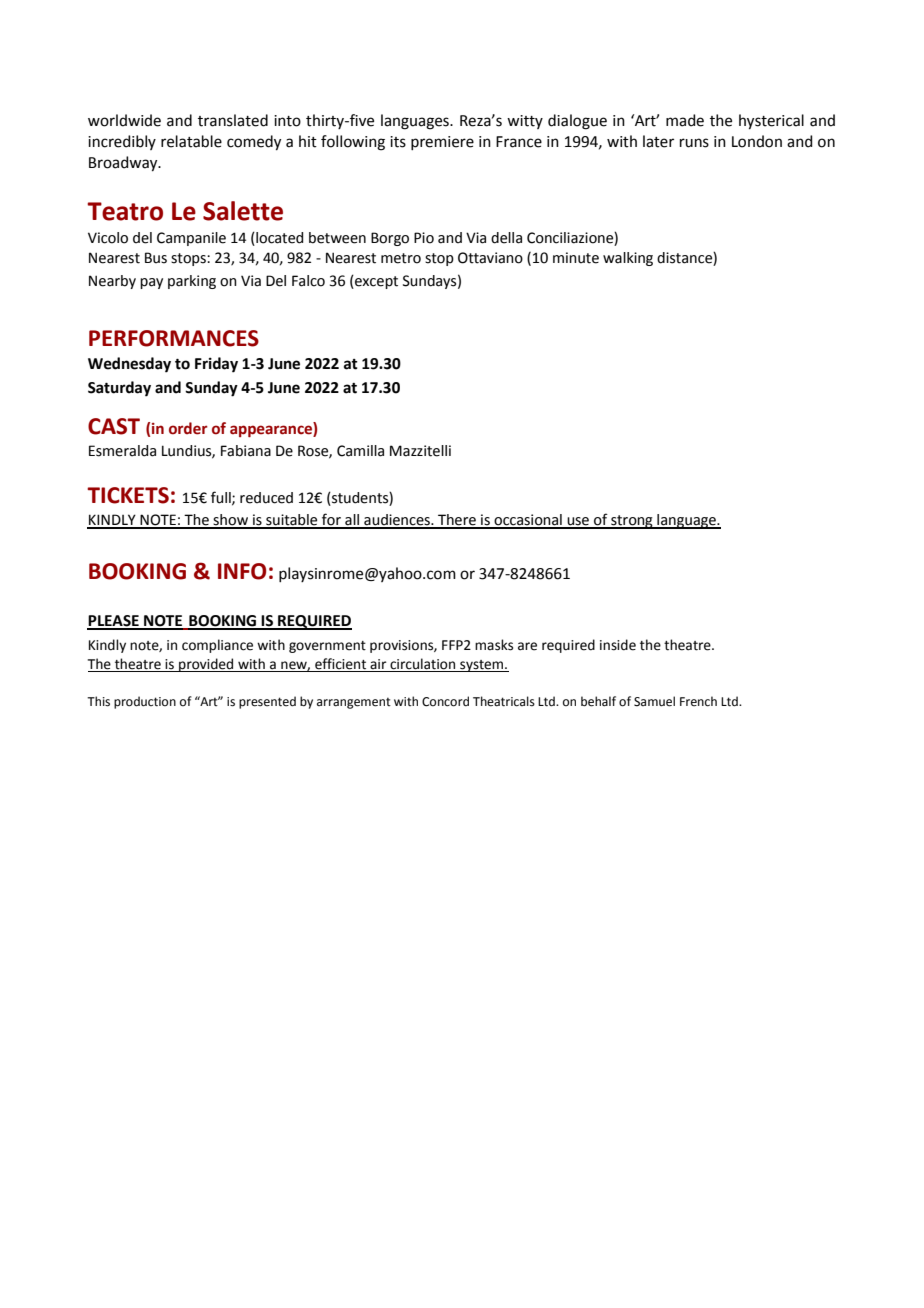 The image size is (924, 1308). I want to click on premiere, so click(442, 143).
